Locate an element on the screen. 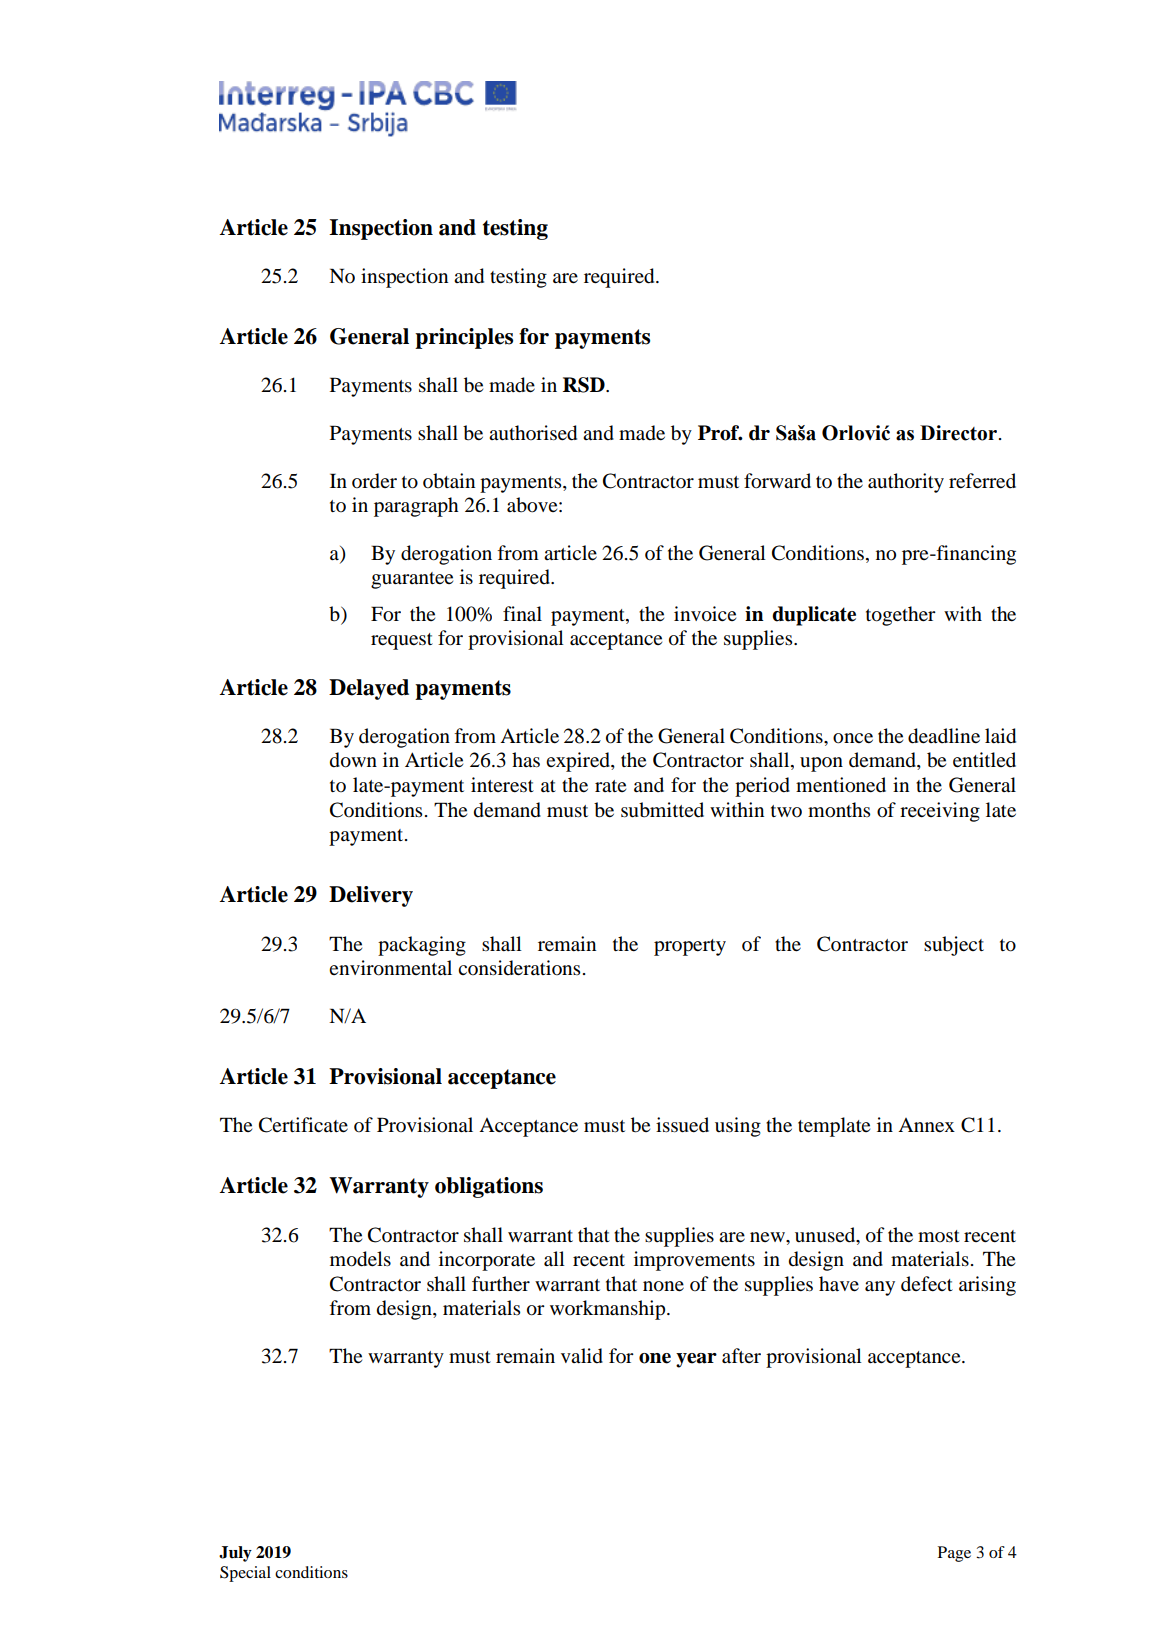 The image size is (1154, 1632). expired is located at coordinates (579, 762).
